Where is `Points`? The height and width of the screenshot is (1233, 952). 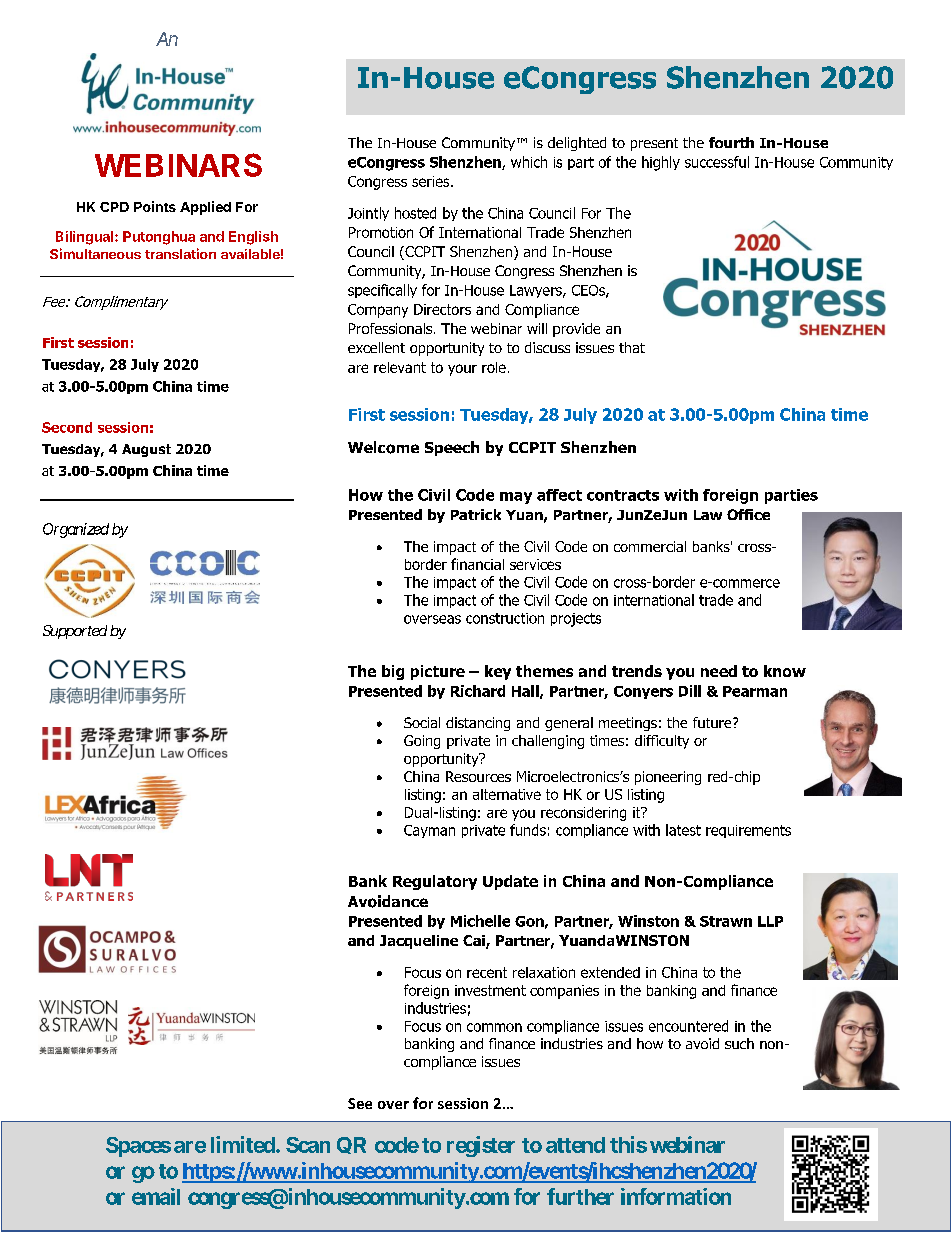
Points is located at coordinates (155, 206).
